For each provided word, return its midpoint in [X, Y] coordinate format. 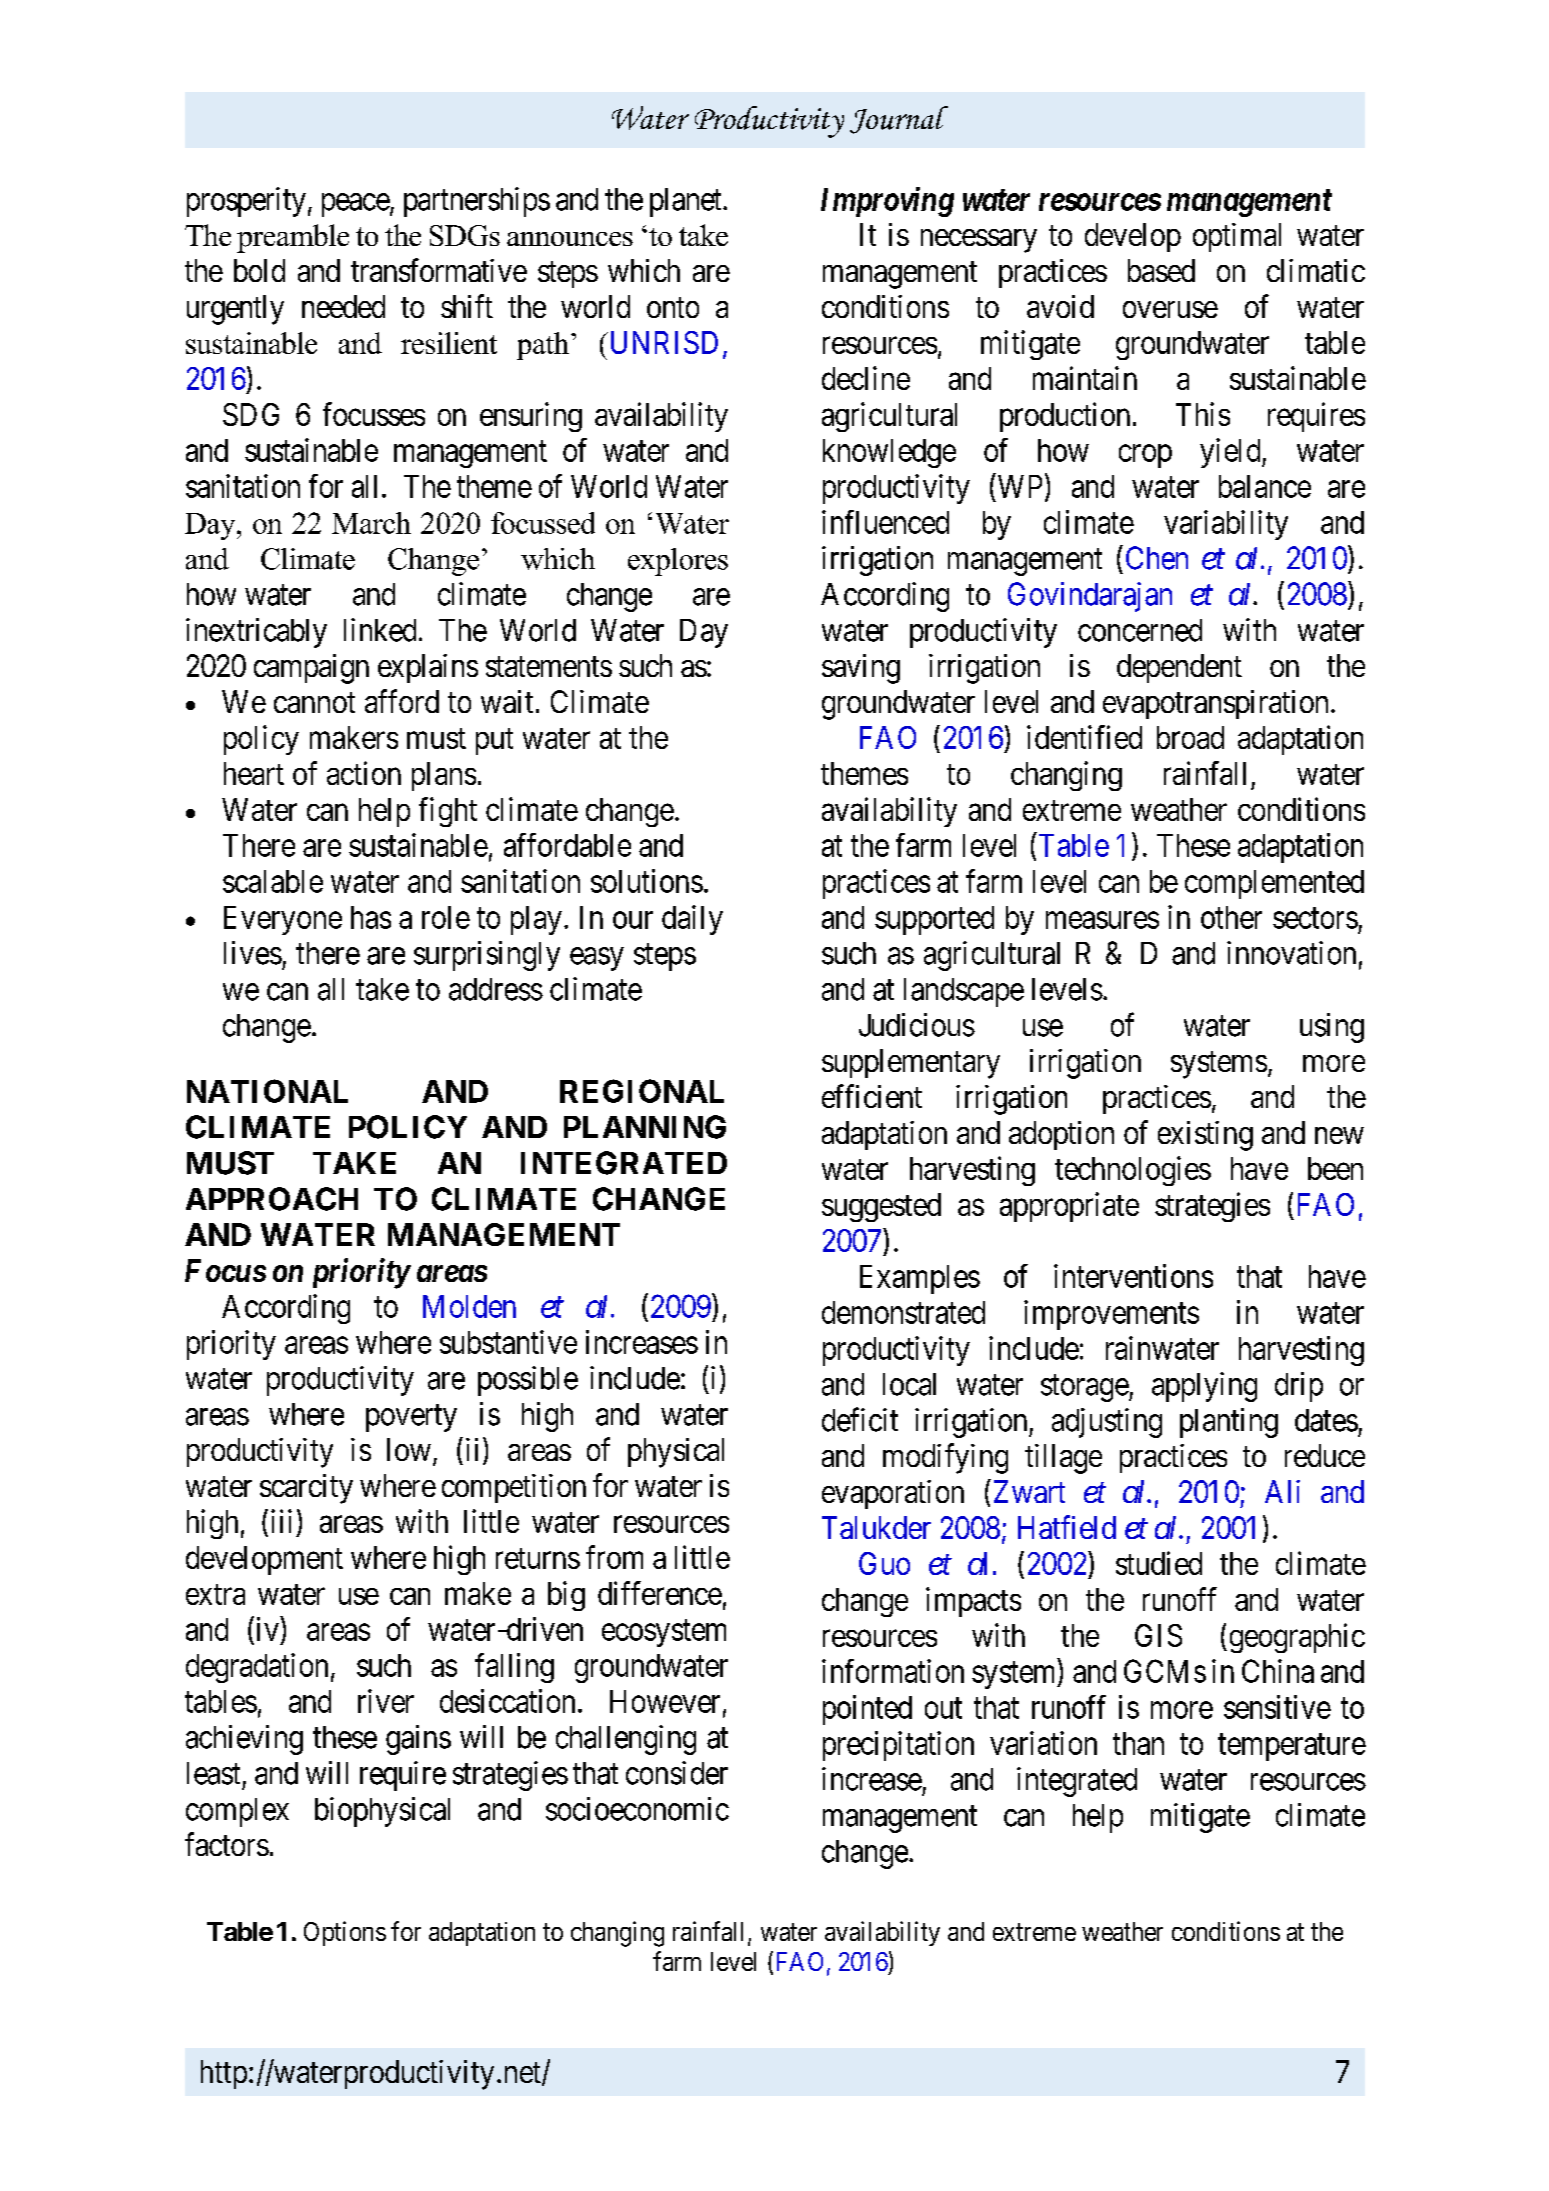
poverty [411, 1418]
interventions [1133, 1276]
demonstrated [903, 1312]
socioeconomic [637, 1809]
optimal [1237, 237]
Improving [887, 202]
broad [1190, 737]
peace [356, 205]
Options [345, 1933]
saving [861, 669]
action [364, 773]
